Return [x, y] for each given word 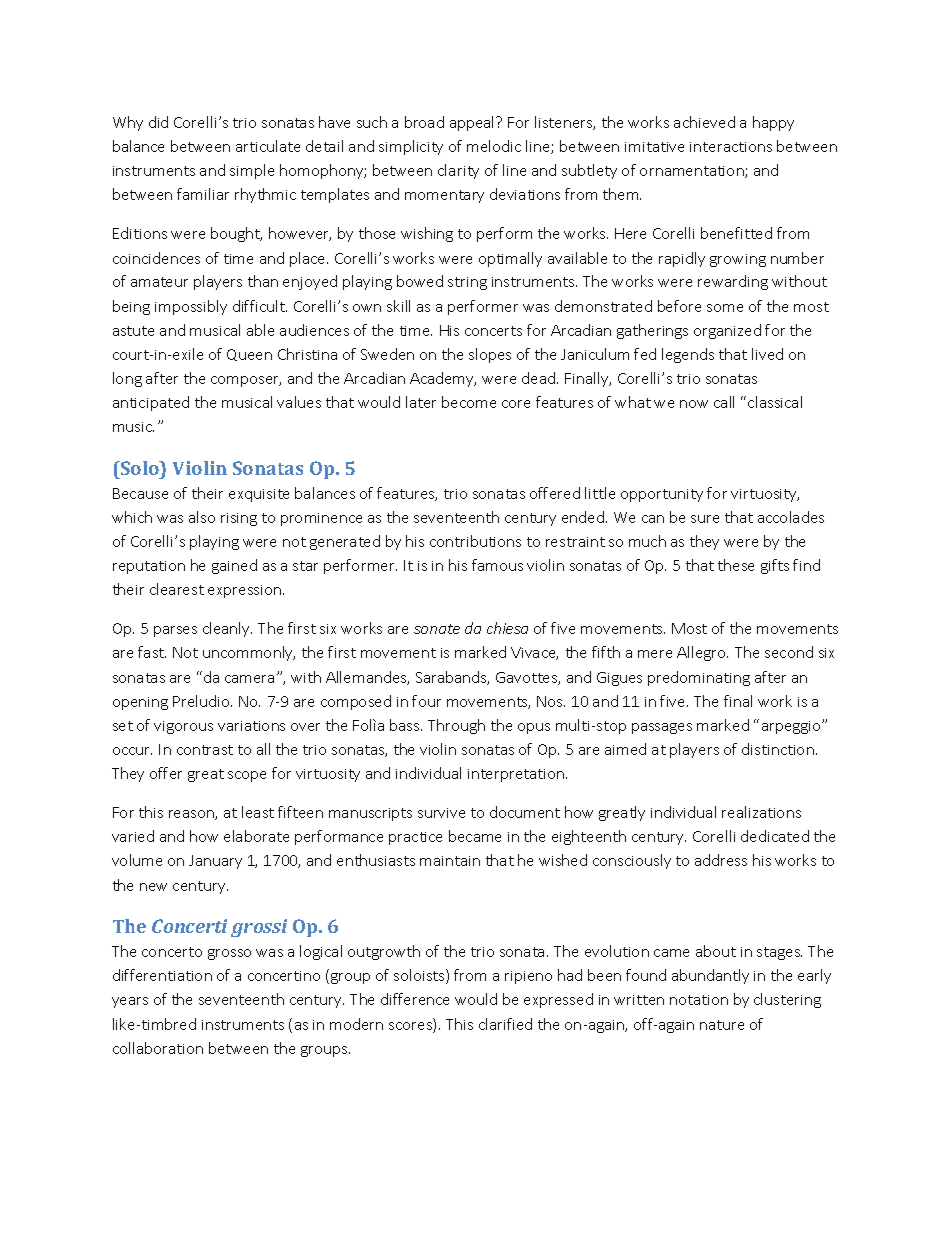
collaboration [158, 1048]
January [215, 862]
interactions [731, 147]
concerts [493, 331]
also [202, 517]
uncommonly [249, 653]
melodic [494, 146]
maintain [450, 861]
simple [252, 171]
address [721, 860]
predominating [699, 678]
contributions [475, 541]
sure [705, 519]
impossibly [191, 307]
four [426, 701]
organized [727, 331]
